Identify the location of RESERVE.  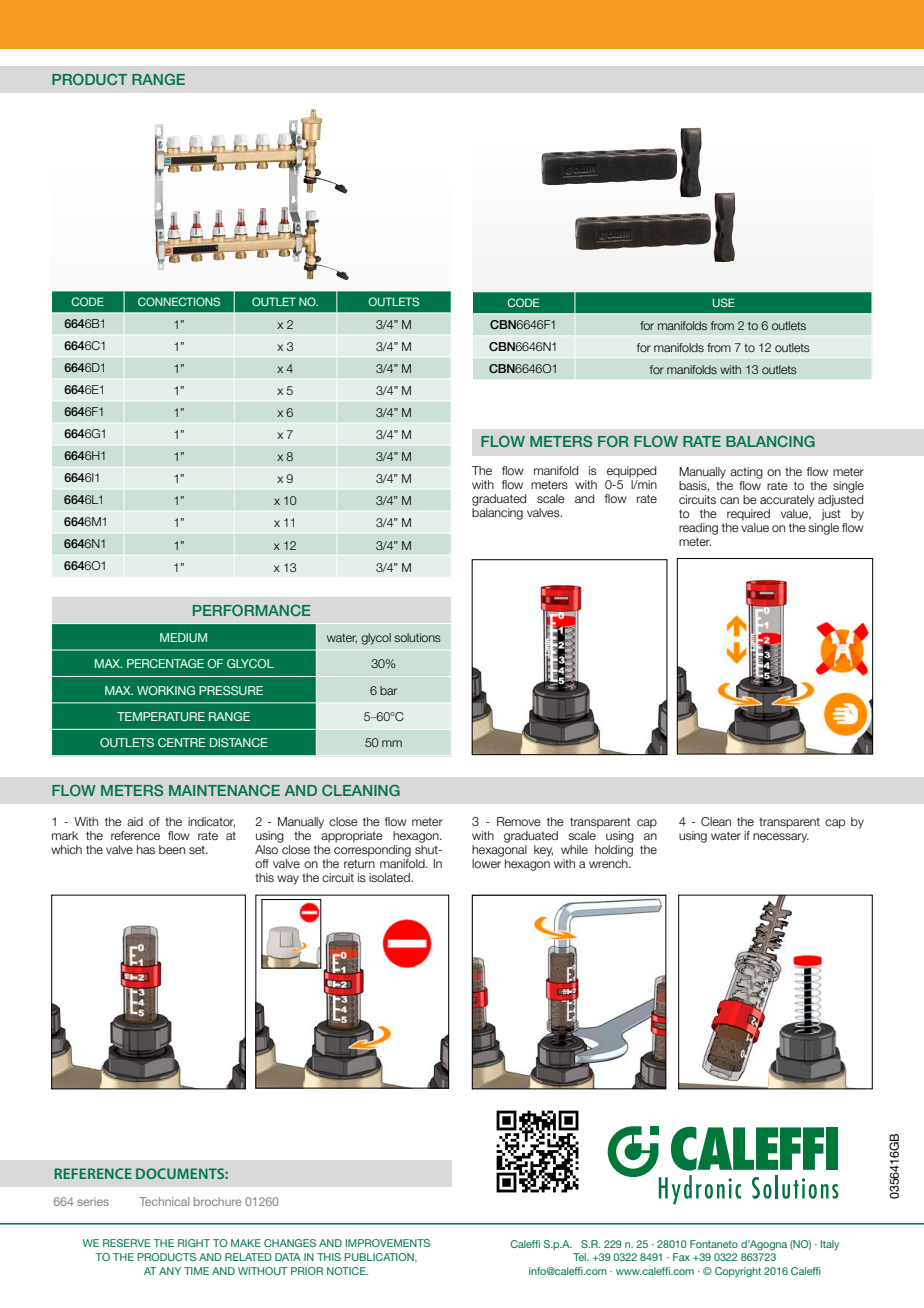
(127, 1243).
